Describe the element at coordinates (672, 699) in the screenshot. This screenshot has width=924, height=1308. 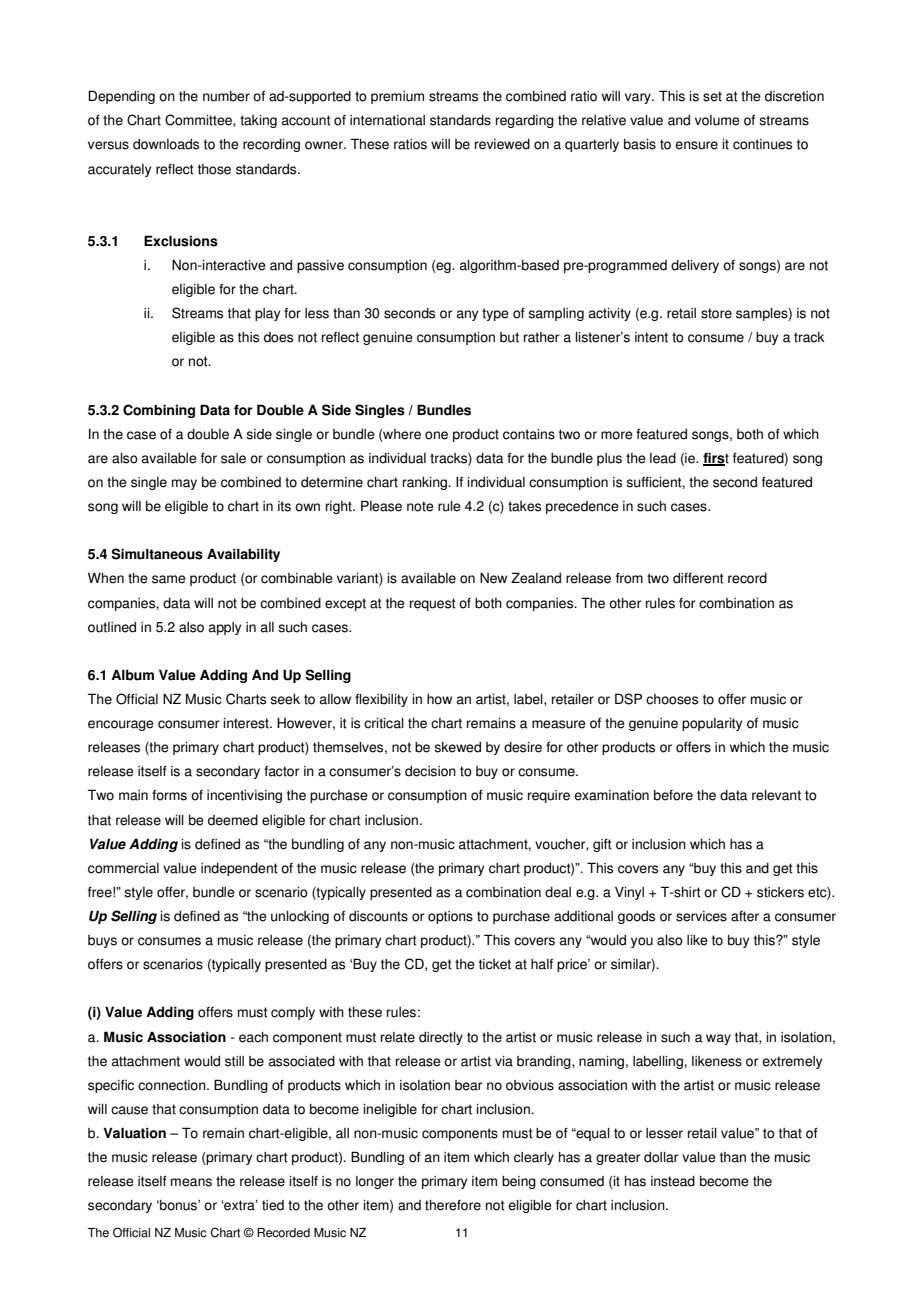
I see `chooses` at that location.
